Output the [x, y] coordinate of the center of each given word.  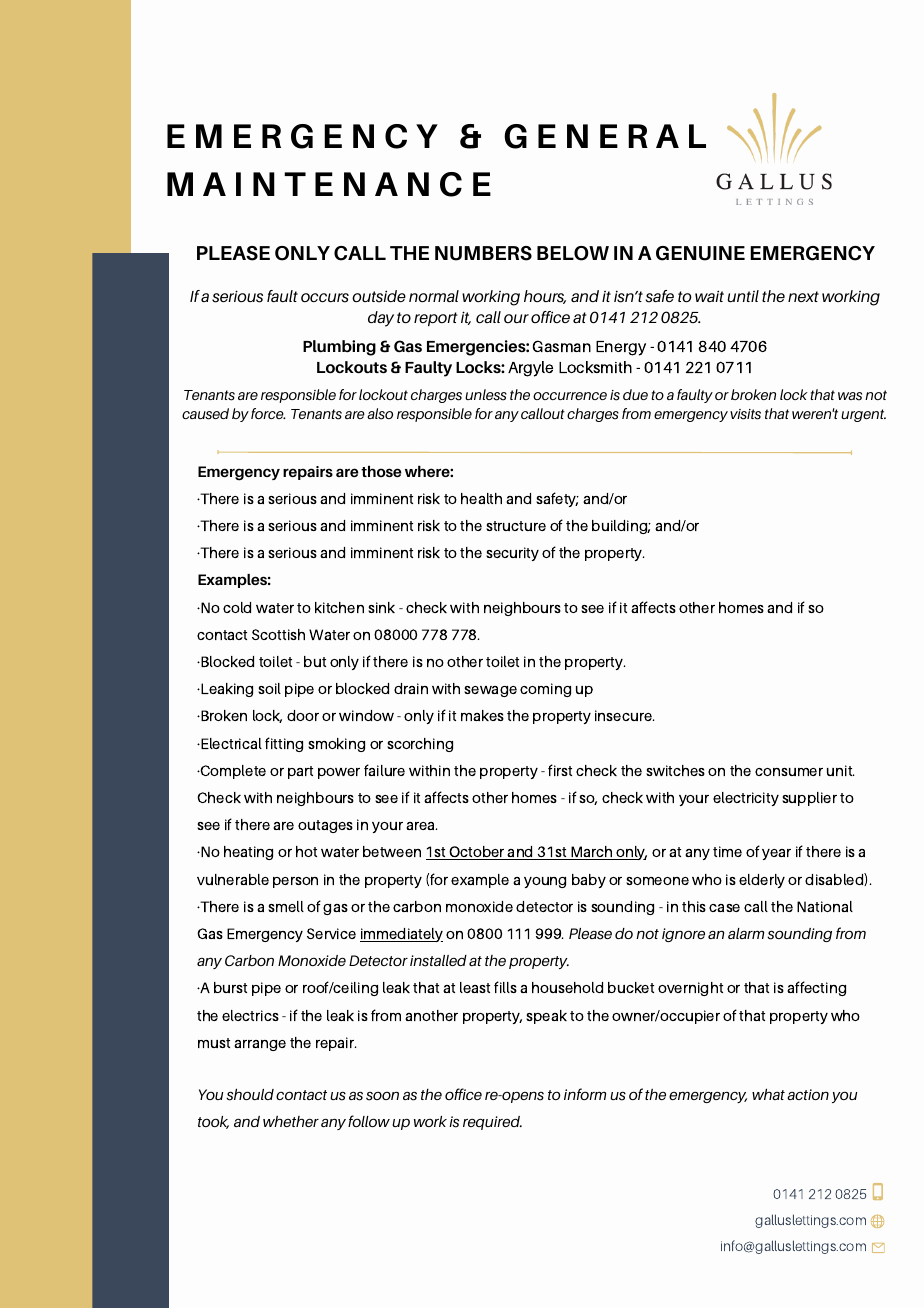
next [803, 296]
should [250, 1094]
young [545, 882]
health [481, 498]
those [381, 471]
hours [545, 297]
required [492, 1123]
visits [745, 414]
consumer [789, 772]
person [295, 882]
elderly [762, 881]
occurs [325, 298]
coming [545, 690]
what [768, 1094]
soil [269, 688]
